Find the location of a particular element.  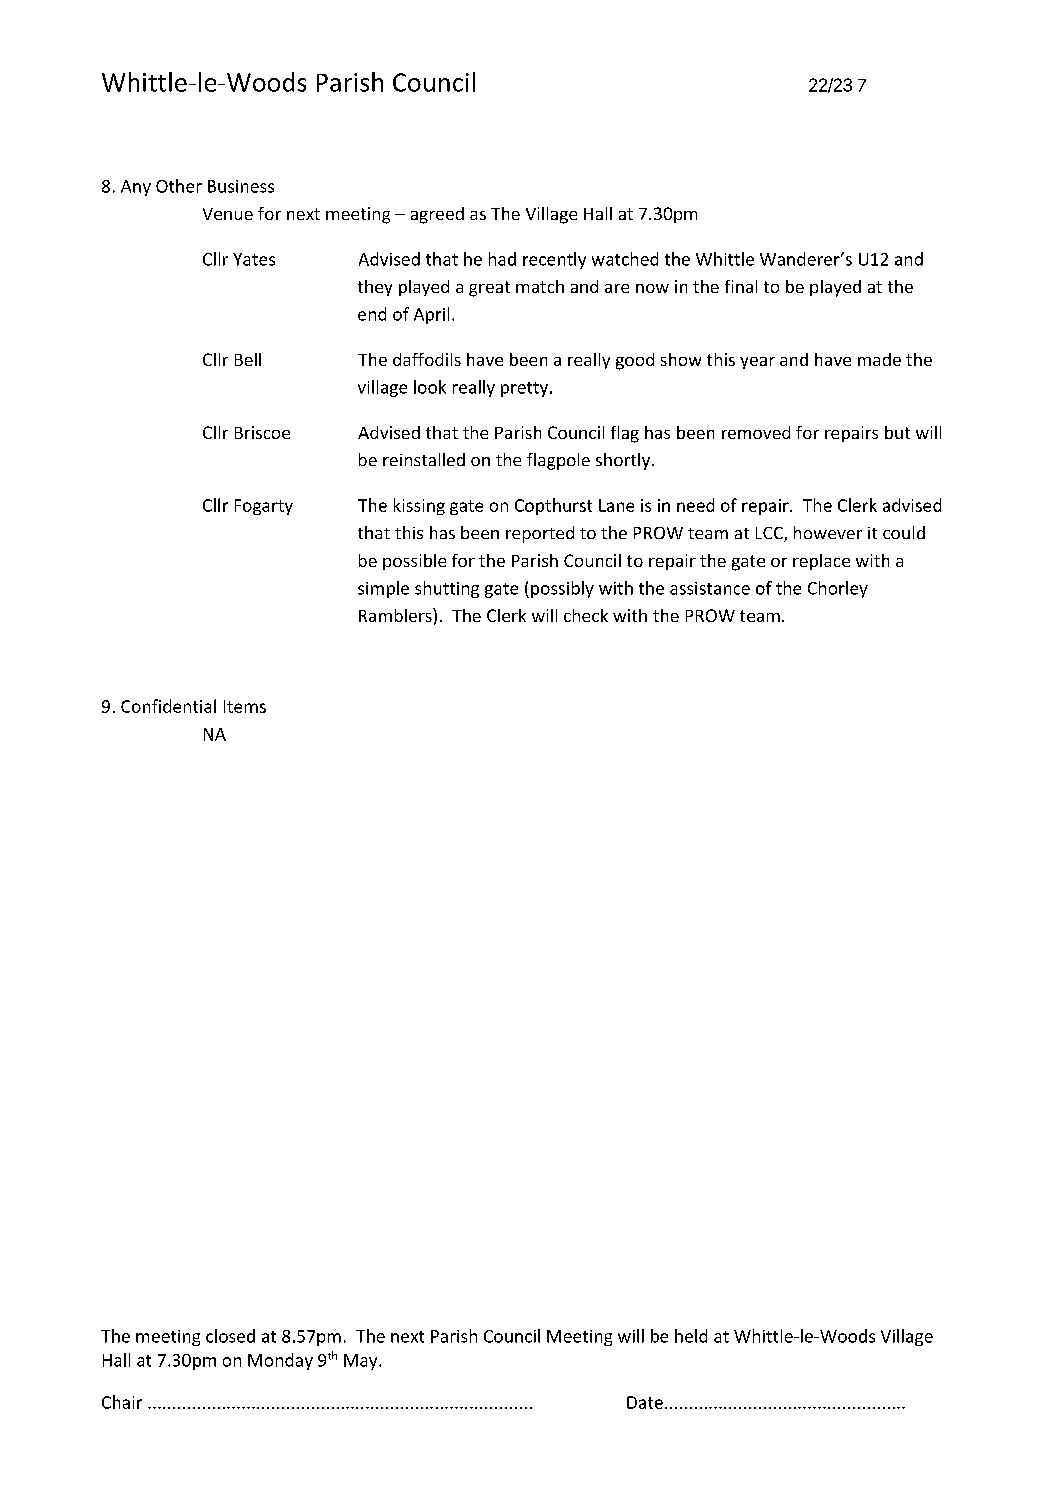

had is located at coordinates (502, 259).
